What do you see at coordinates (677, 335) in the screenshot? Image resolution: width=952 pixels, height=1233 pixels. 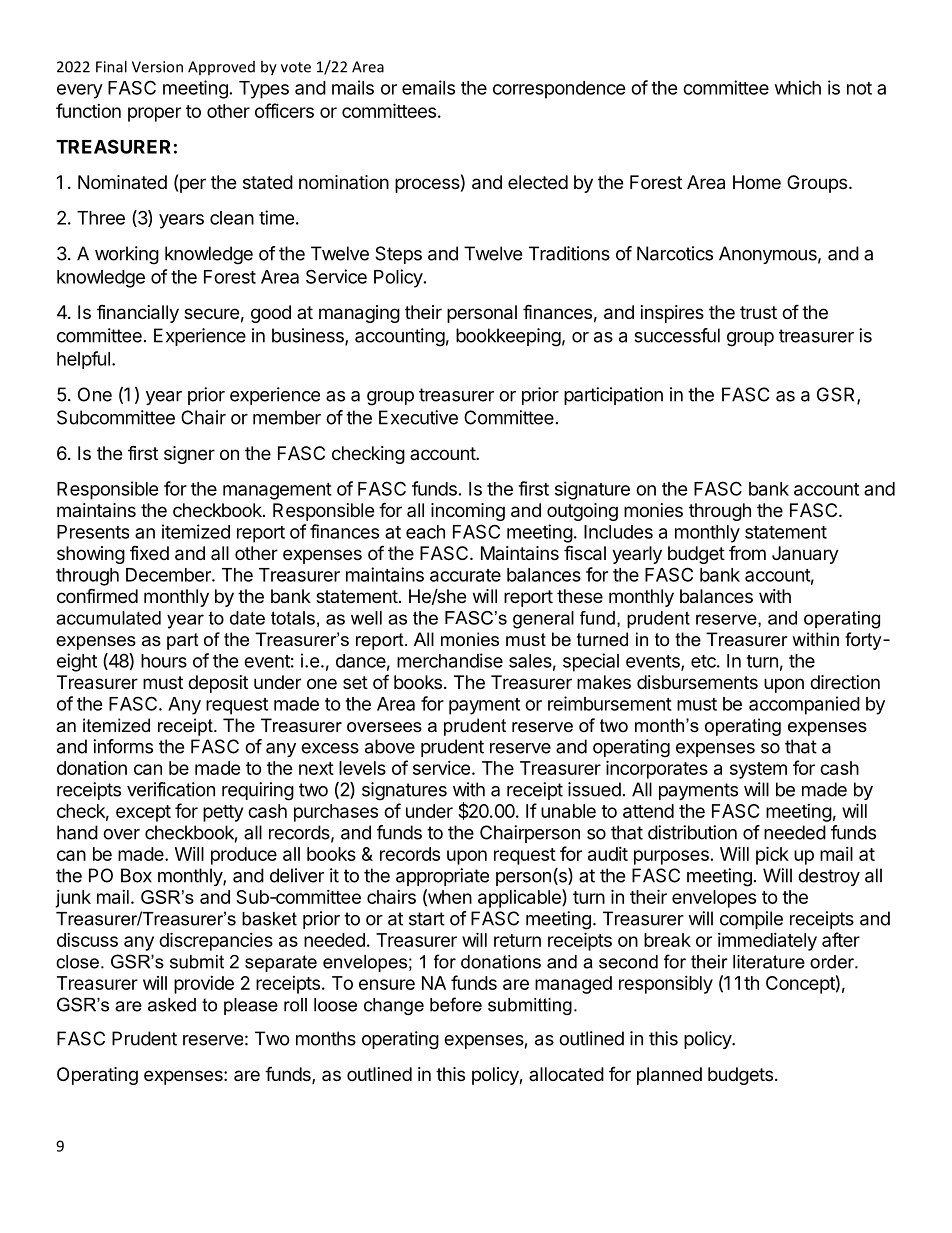 I see `successful` at bounding box center [677, 335].
